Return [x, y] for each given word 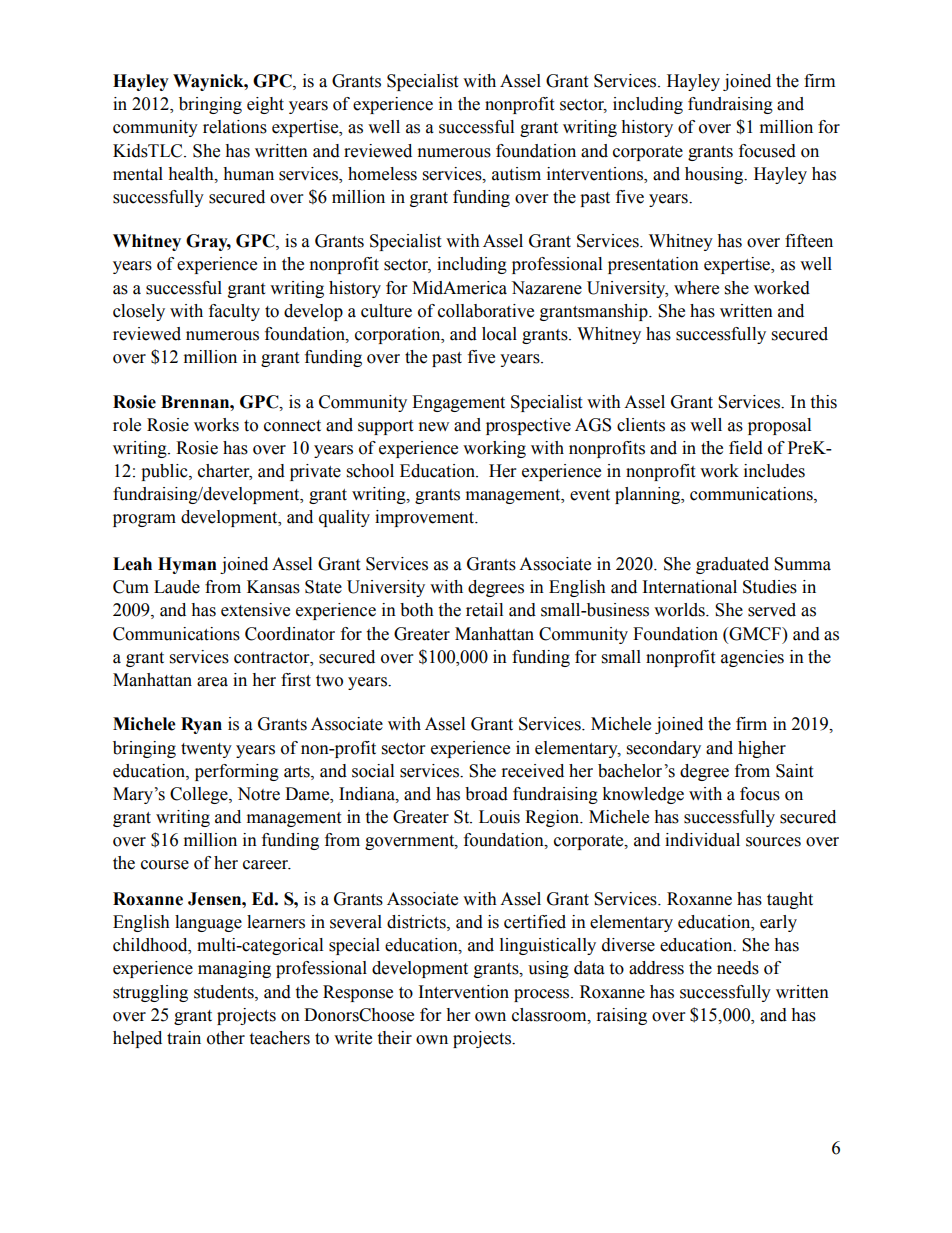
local [499, 334]
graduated [732, 565]
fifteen [809, 241]
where [696, 288]
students [225, 992]
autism [516, 174]
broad [486, 794]
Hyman [187, 565]
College [200, 795]
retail [484, 610]
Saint [794, 771]
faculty [234, 312]
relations [235, 127]
